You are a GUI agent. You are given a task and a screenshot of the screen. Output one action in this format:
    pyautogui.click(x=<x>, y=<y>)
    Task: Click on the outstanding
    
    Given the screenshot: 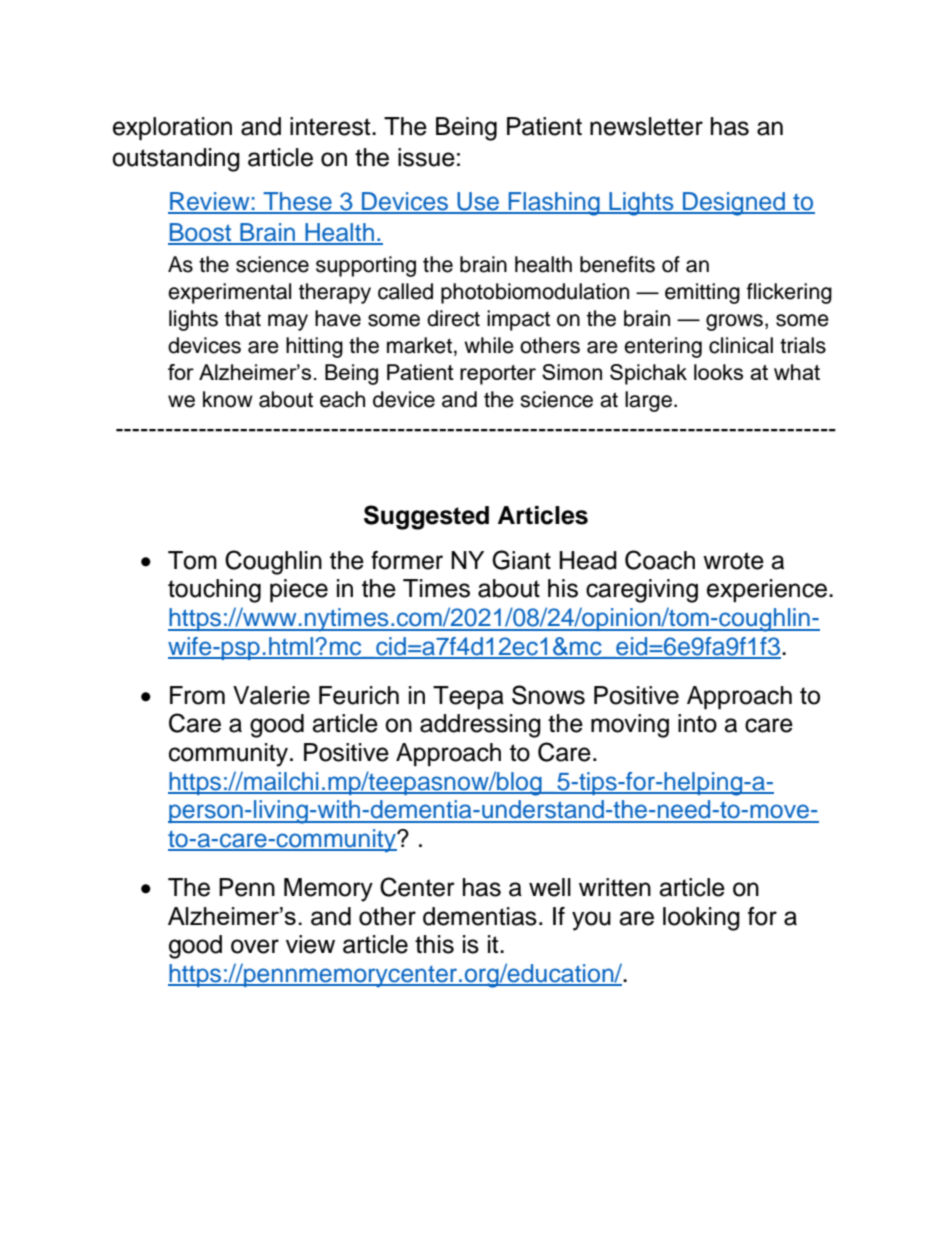 What is the action you would take?
    pyautogui.click(x=176, y=160)
